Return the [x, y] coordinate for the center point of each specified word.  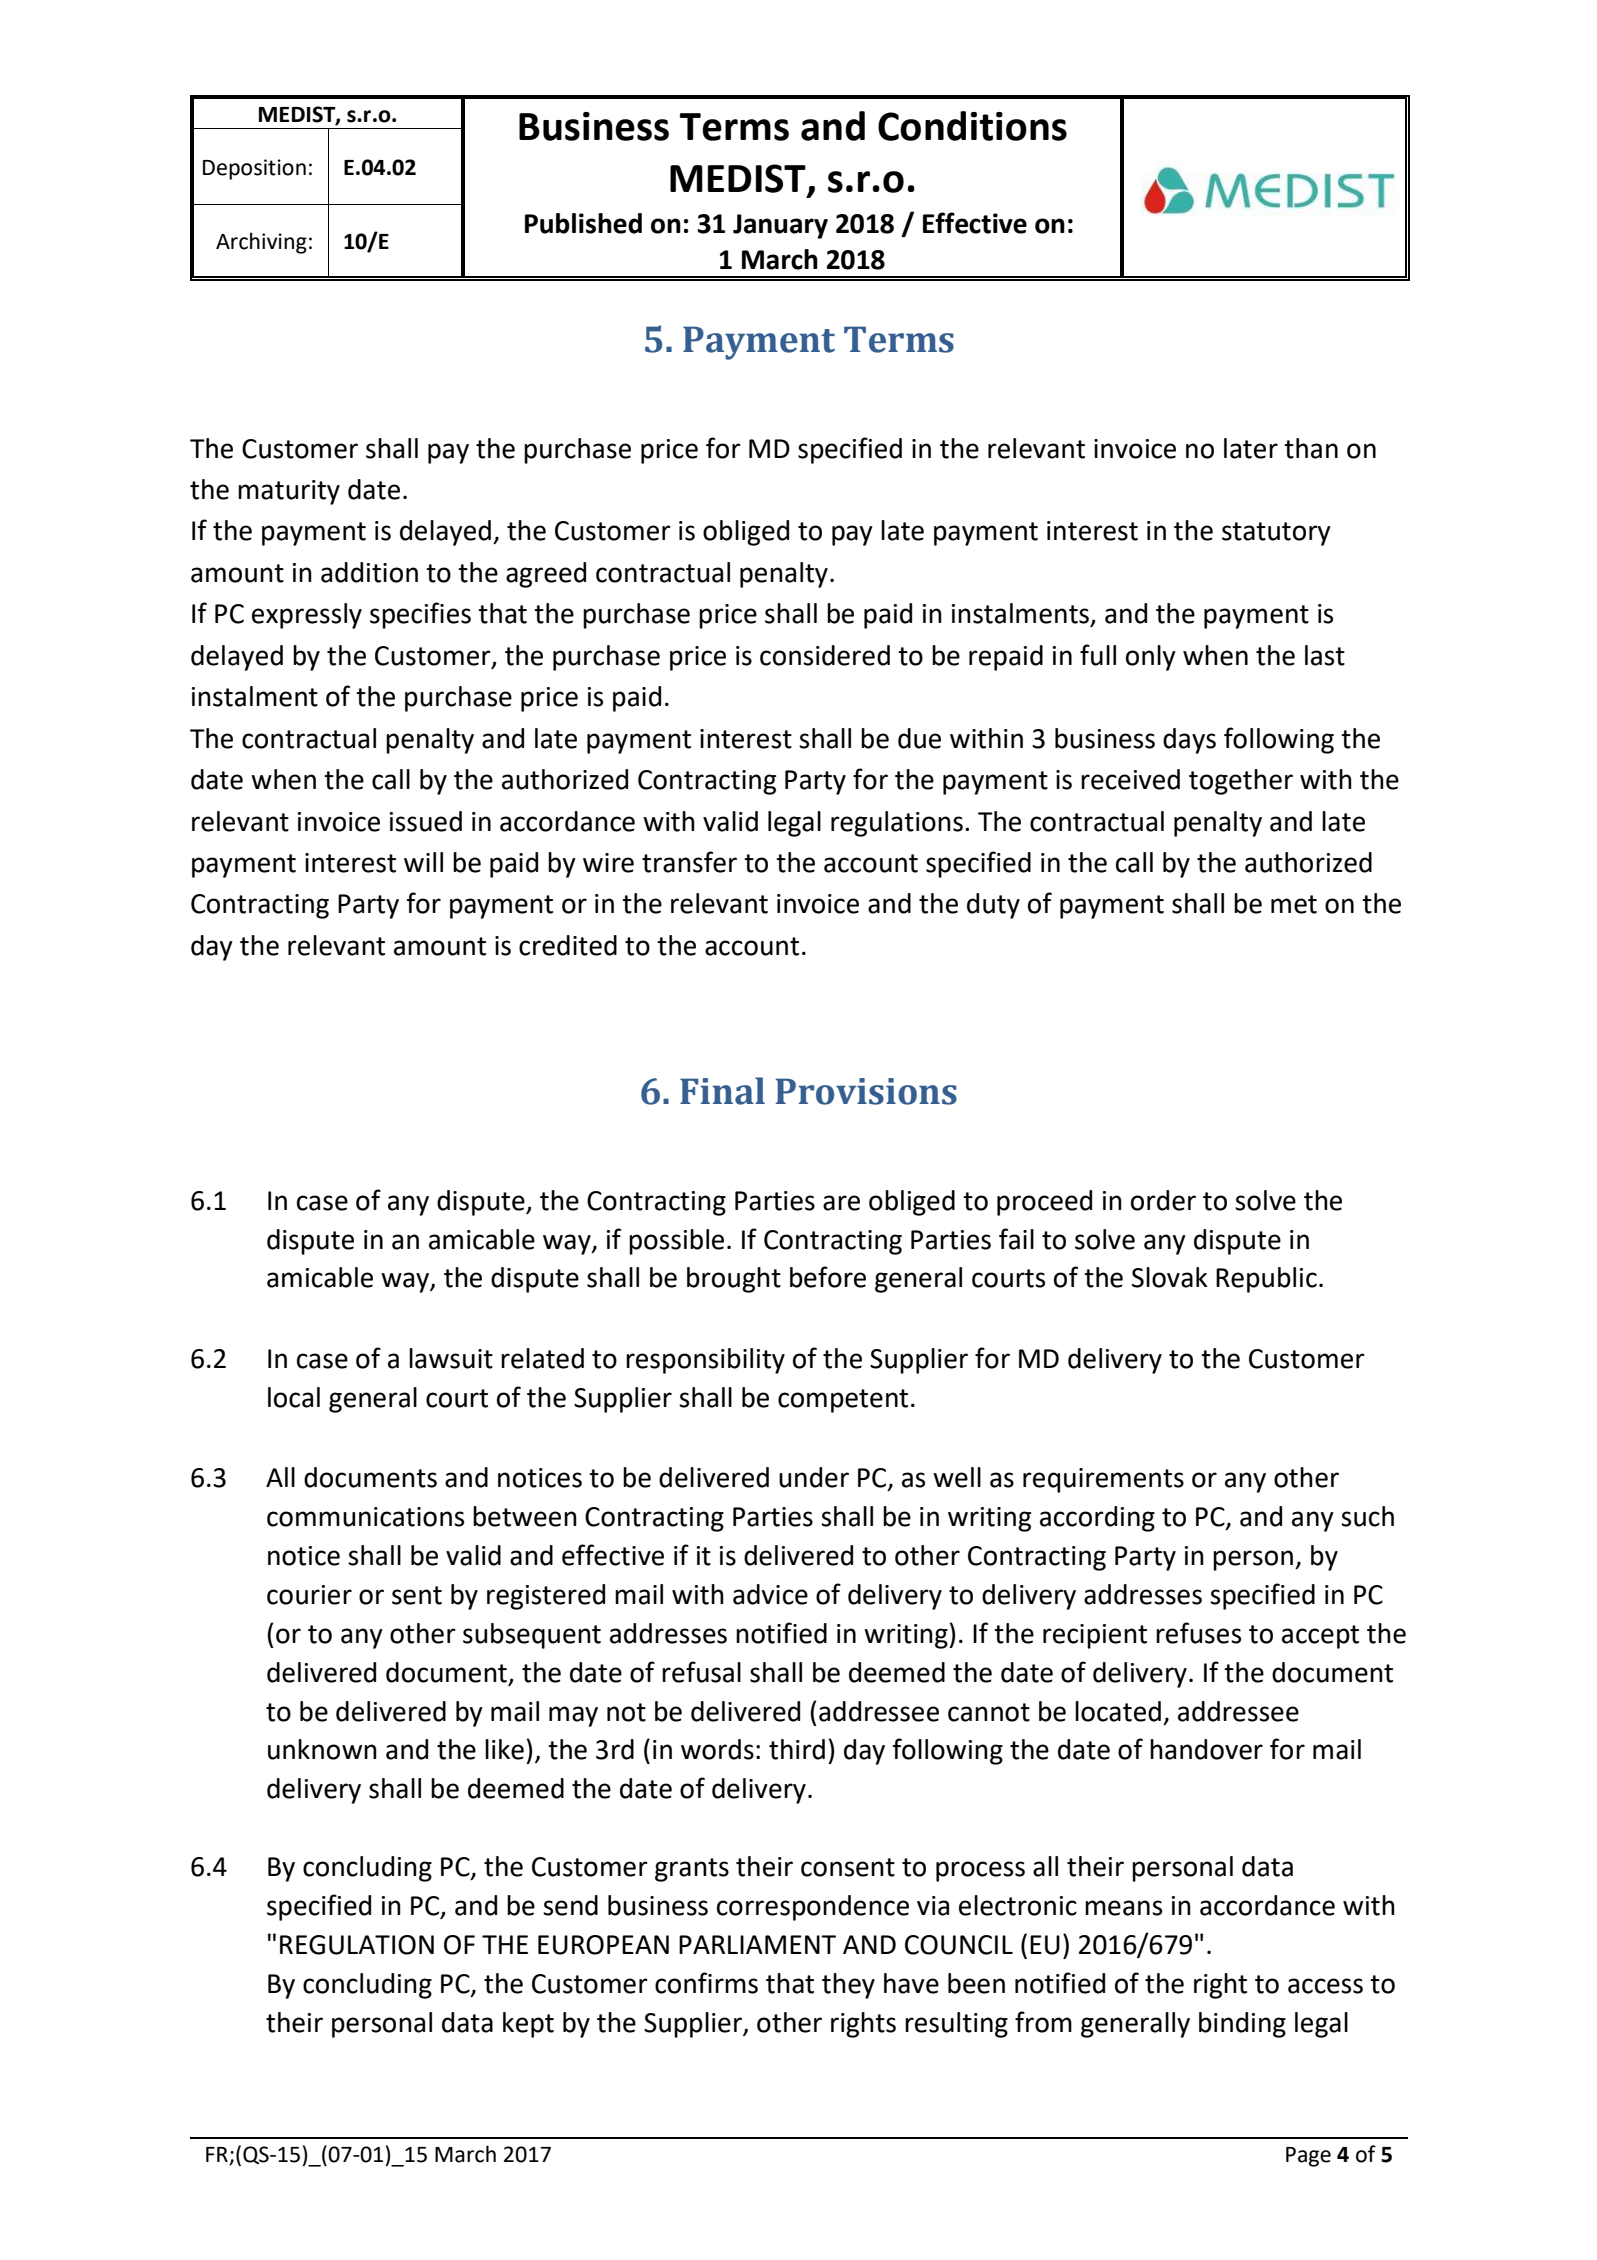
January [780, 226]
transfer [689, 862]
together [1241, 782]
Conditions [972, 126]
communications [365, 1517]
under [814, 1477]
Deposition [254, 169]
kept [528, 2025]
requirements [1103, 1480]
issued [426, 821]
